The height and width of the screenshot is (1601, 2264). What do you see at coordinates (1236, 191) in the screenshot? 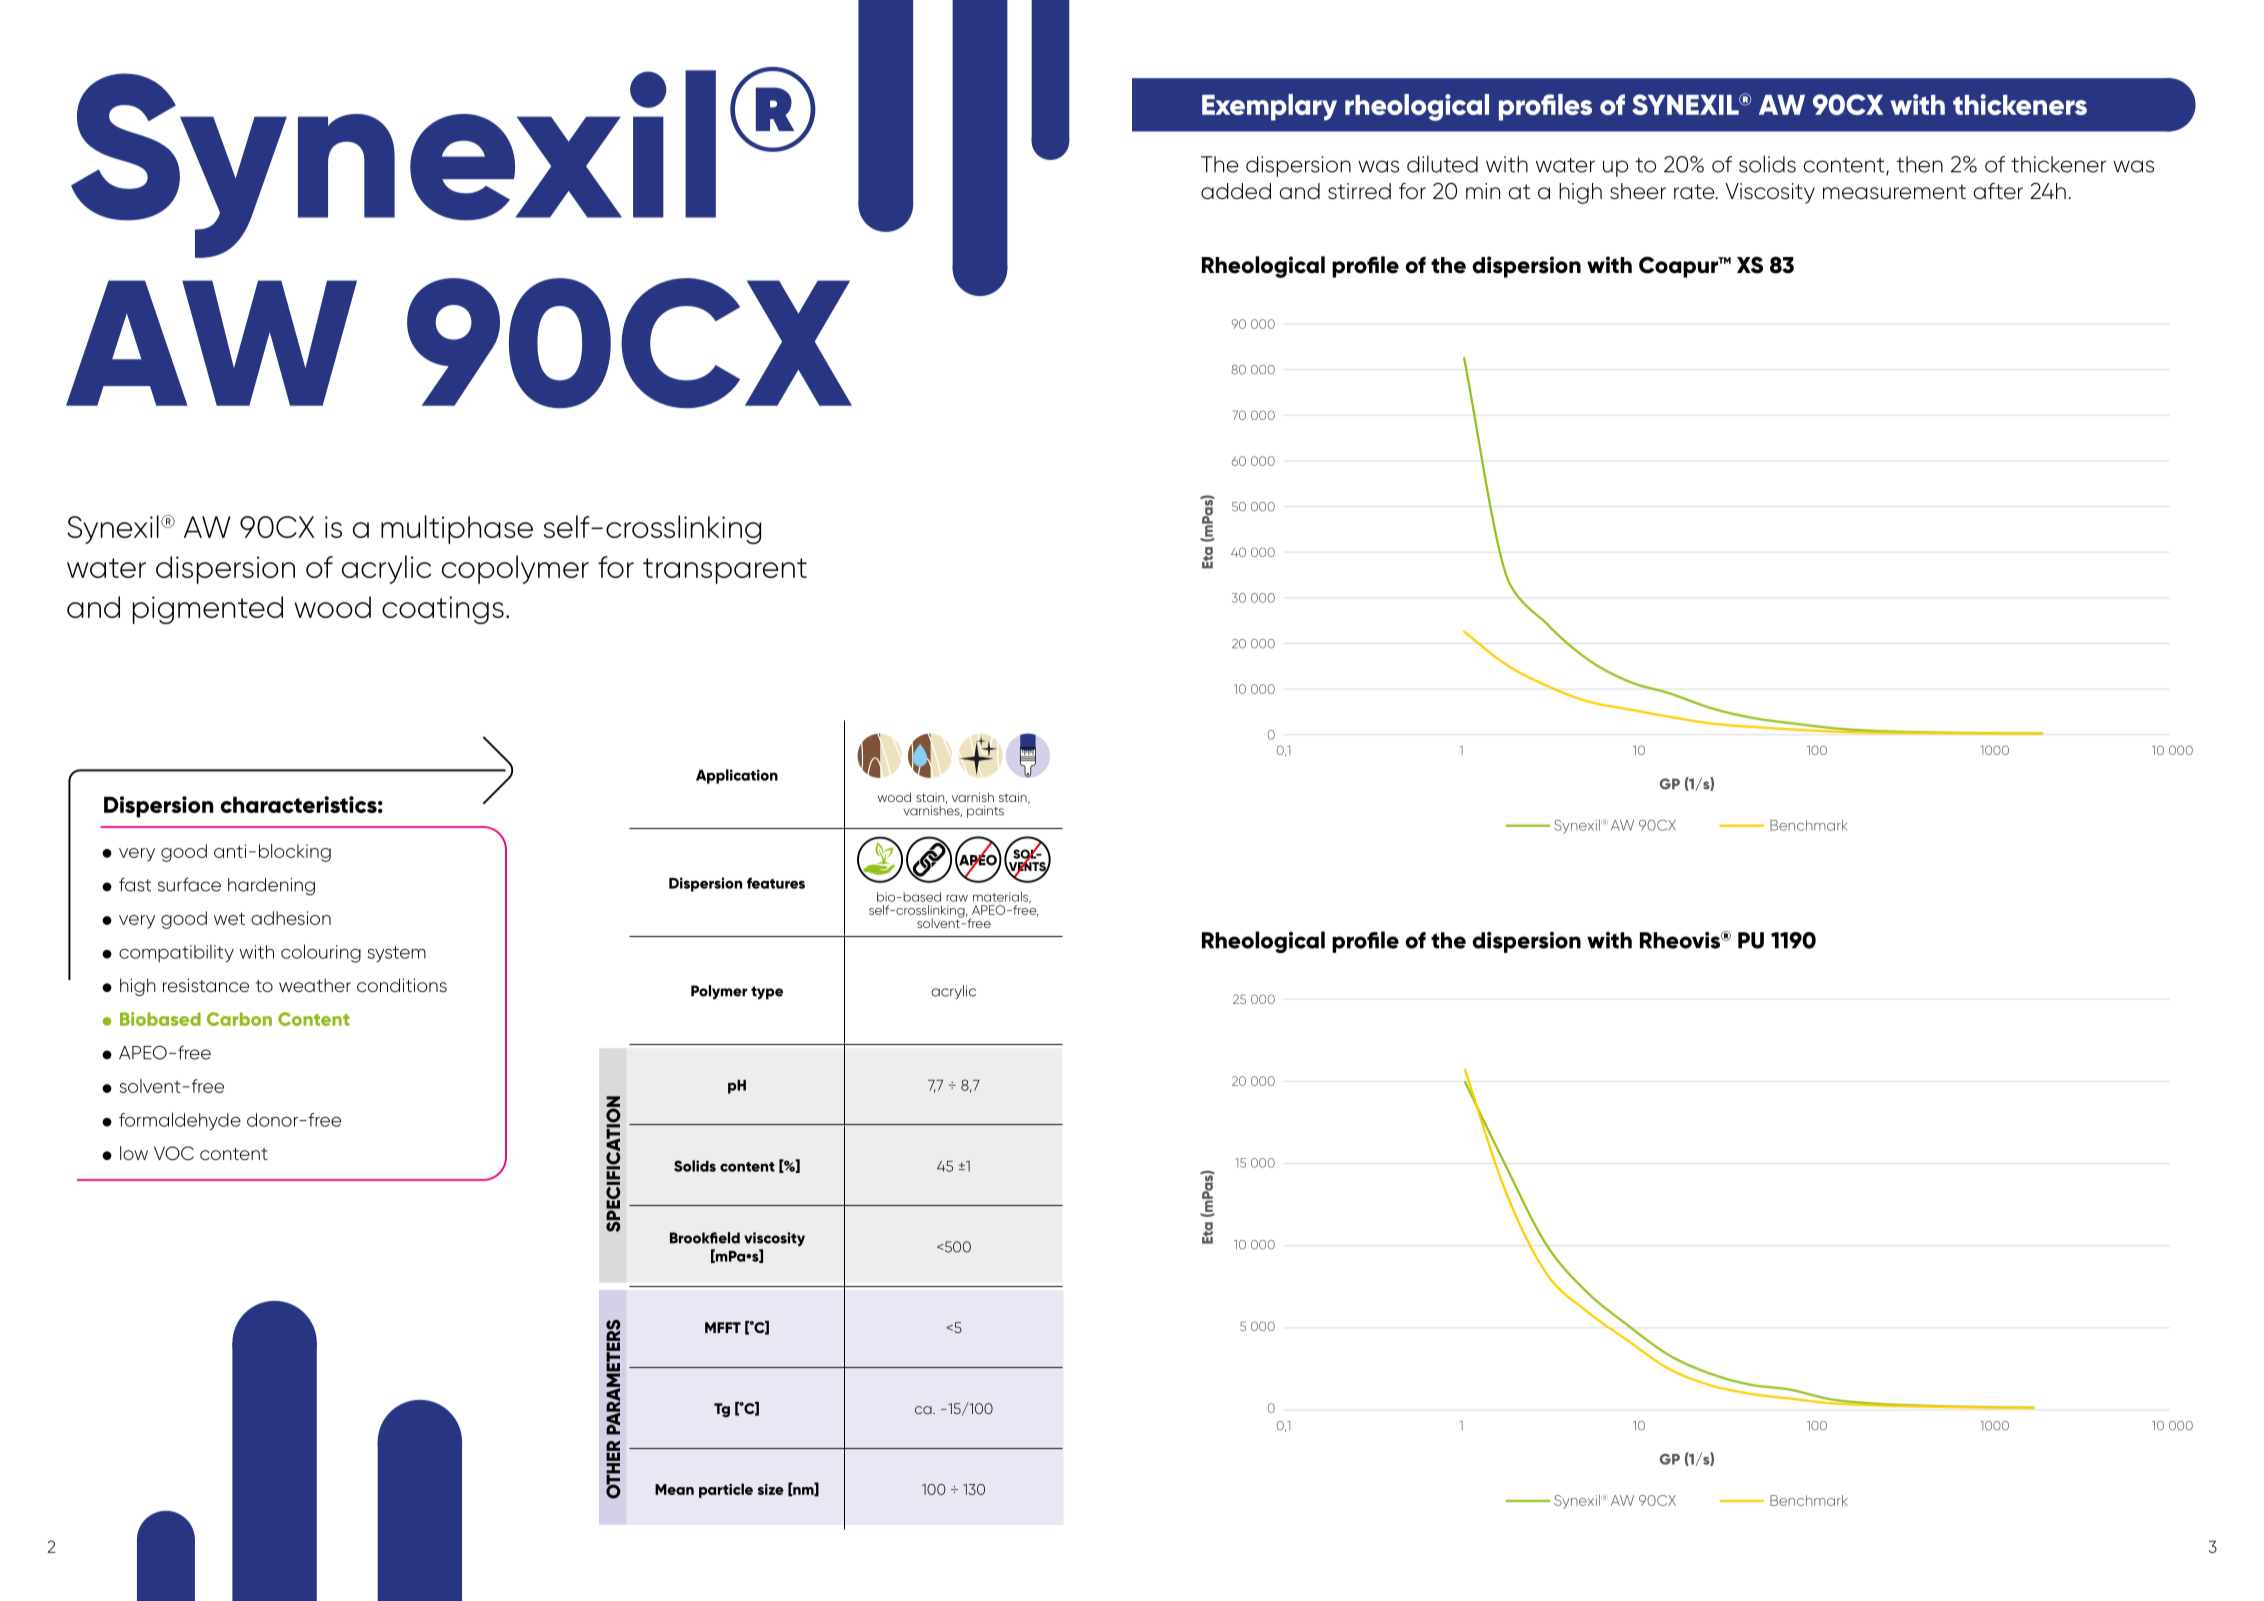
I see `added` at bounding box center [1236, 191].
